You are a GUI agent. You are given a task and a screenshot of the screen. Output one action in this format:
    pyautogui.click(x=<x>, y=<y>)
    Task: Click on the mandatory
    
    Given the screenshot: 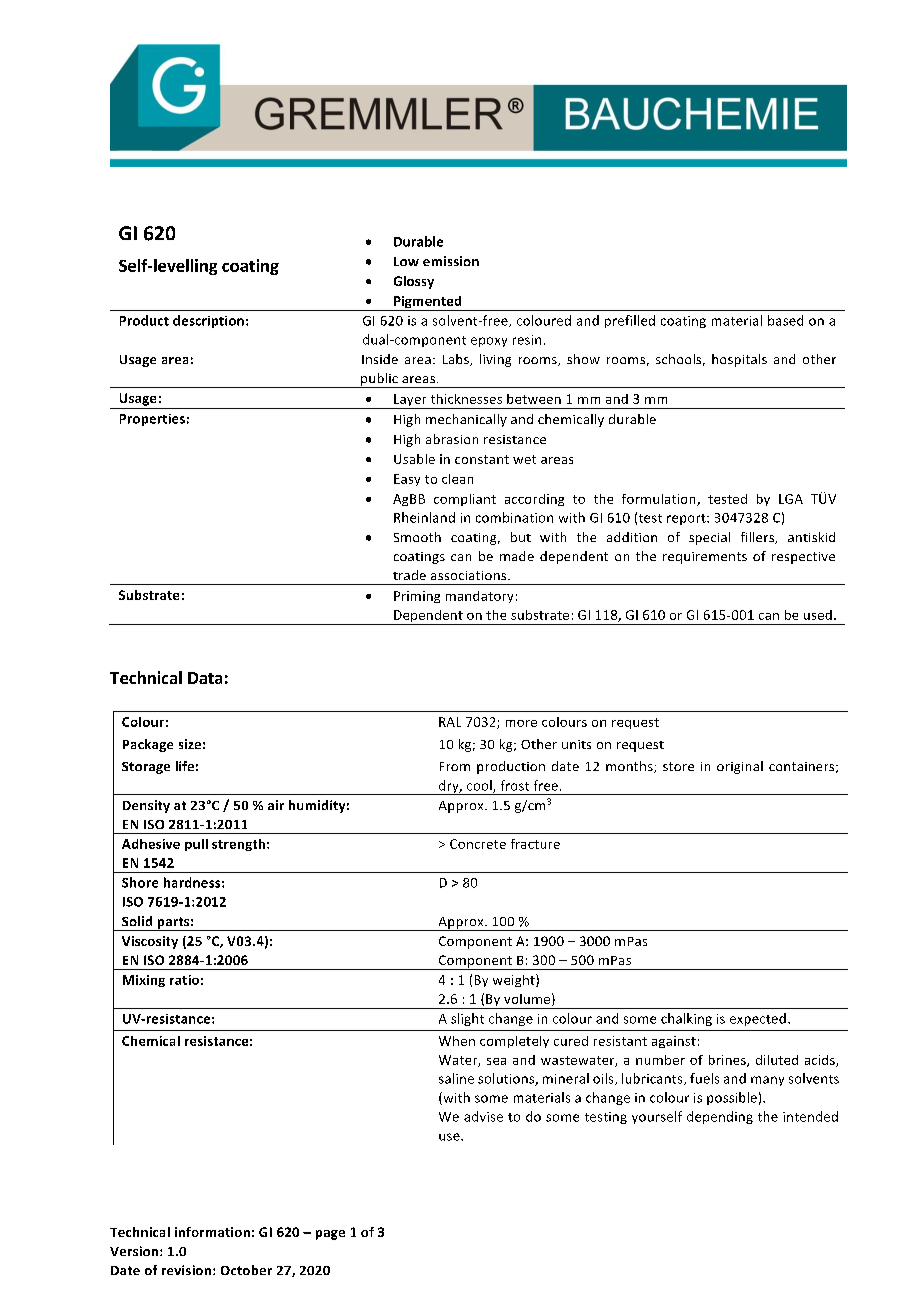 What is the action you would take?
    pyautogui.click(x=479, y=597)
